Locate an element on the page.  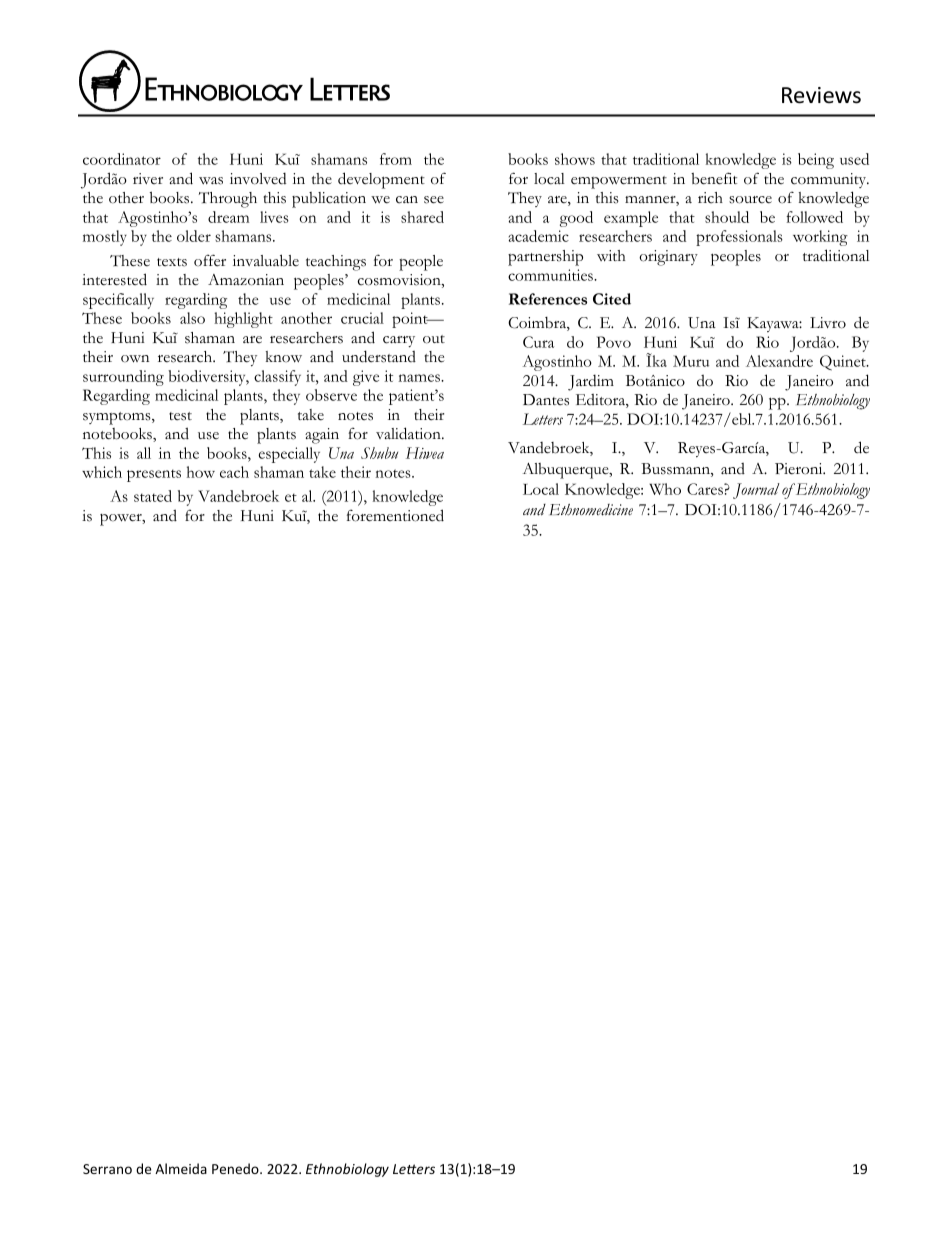
Alexandre is located at coordinates (779, 361).
